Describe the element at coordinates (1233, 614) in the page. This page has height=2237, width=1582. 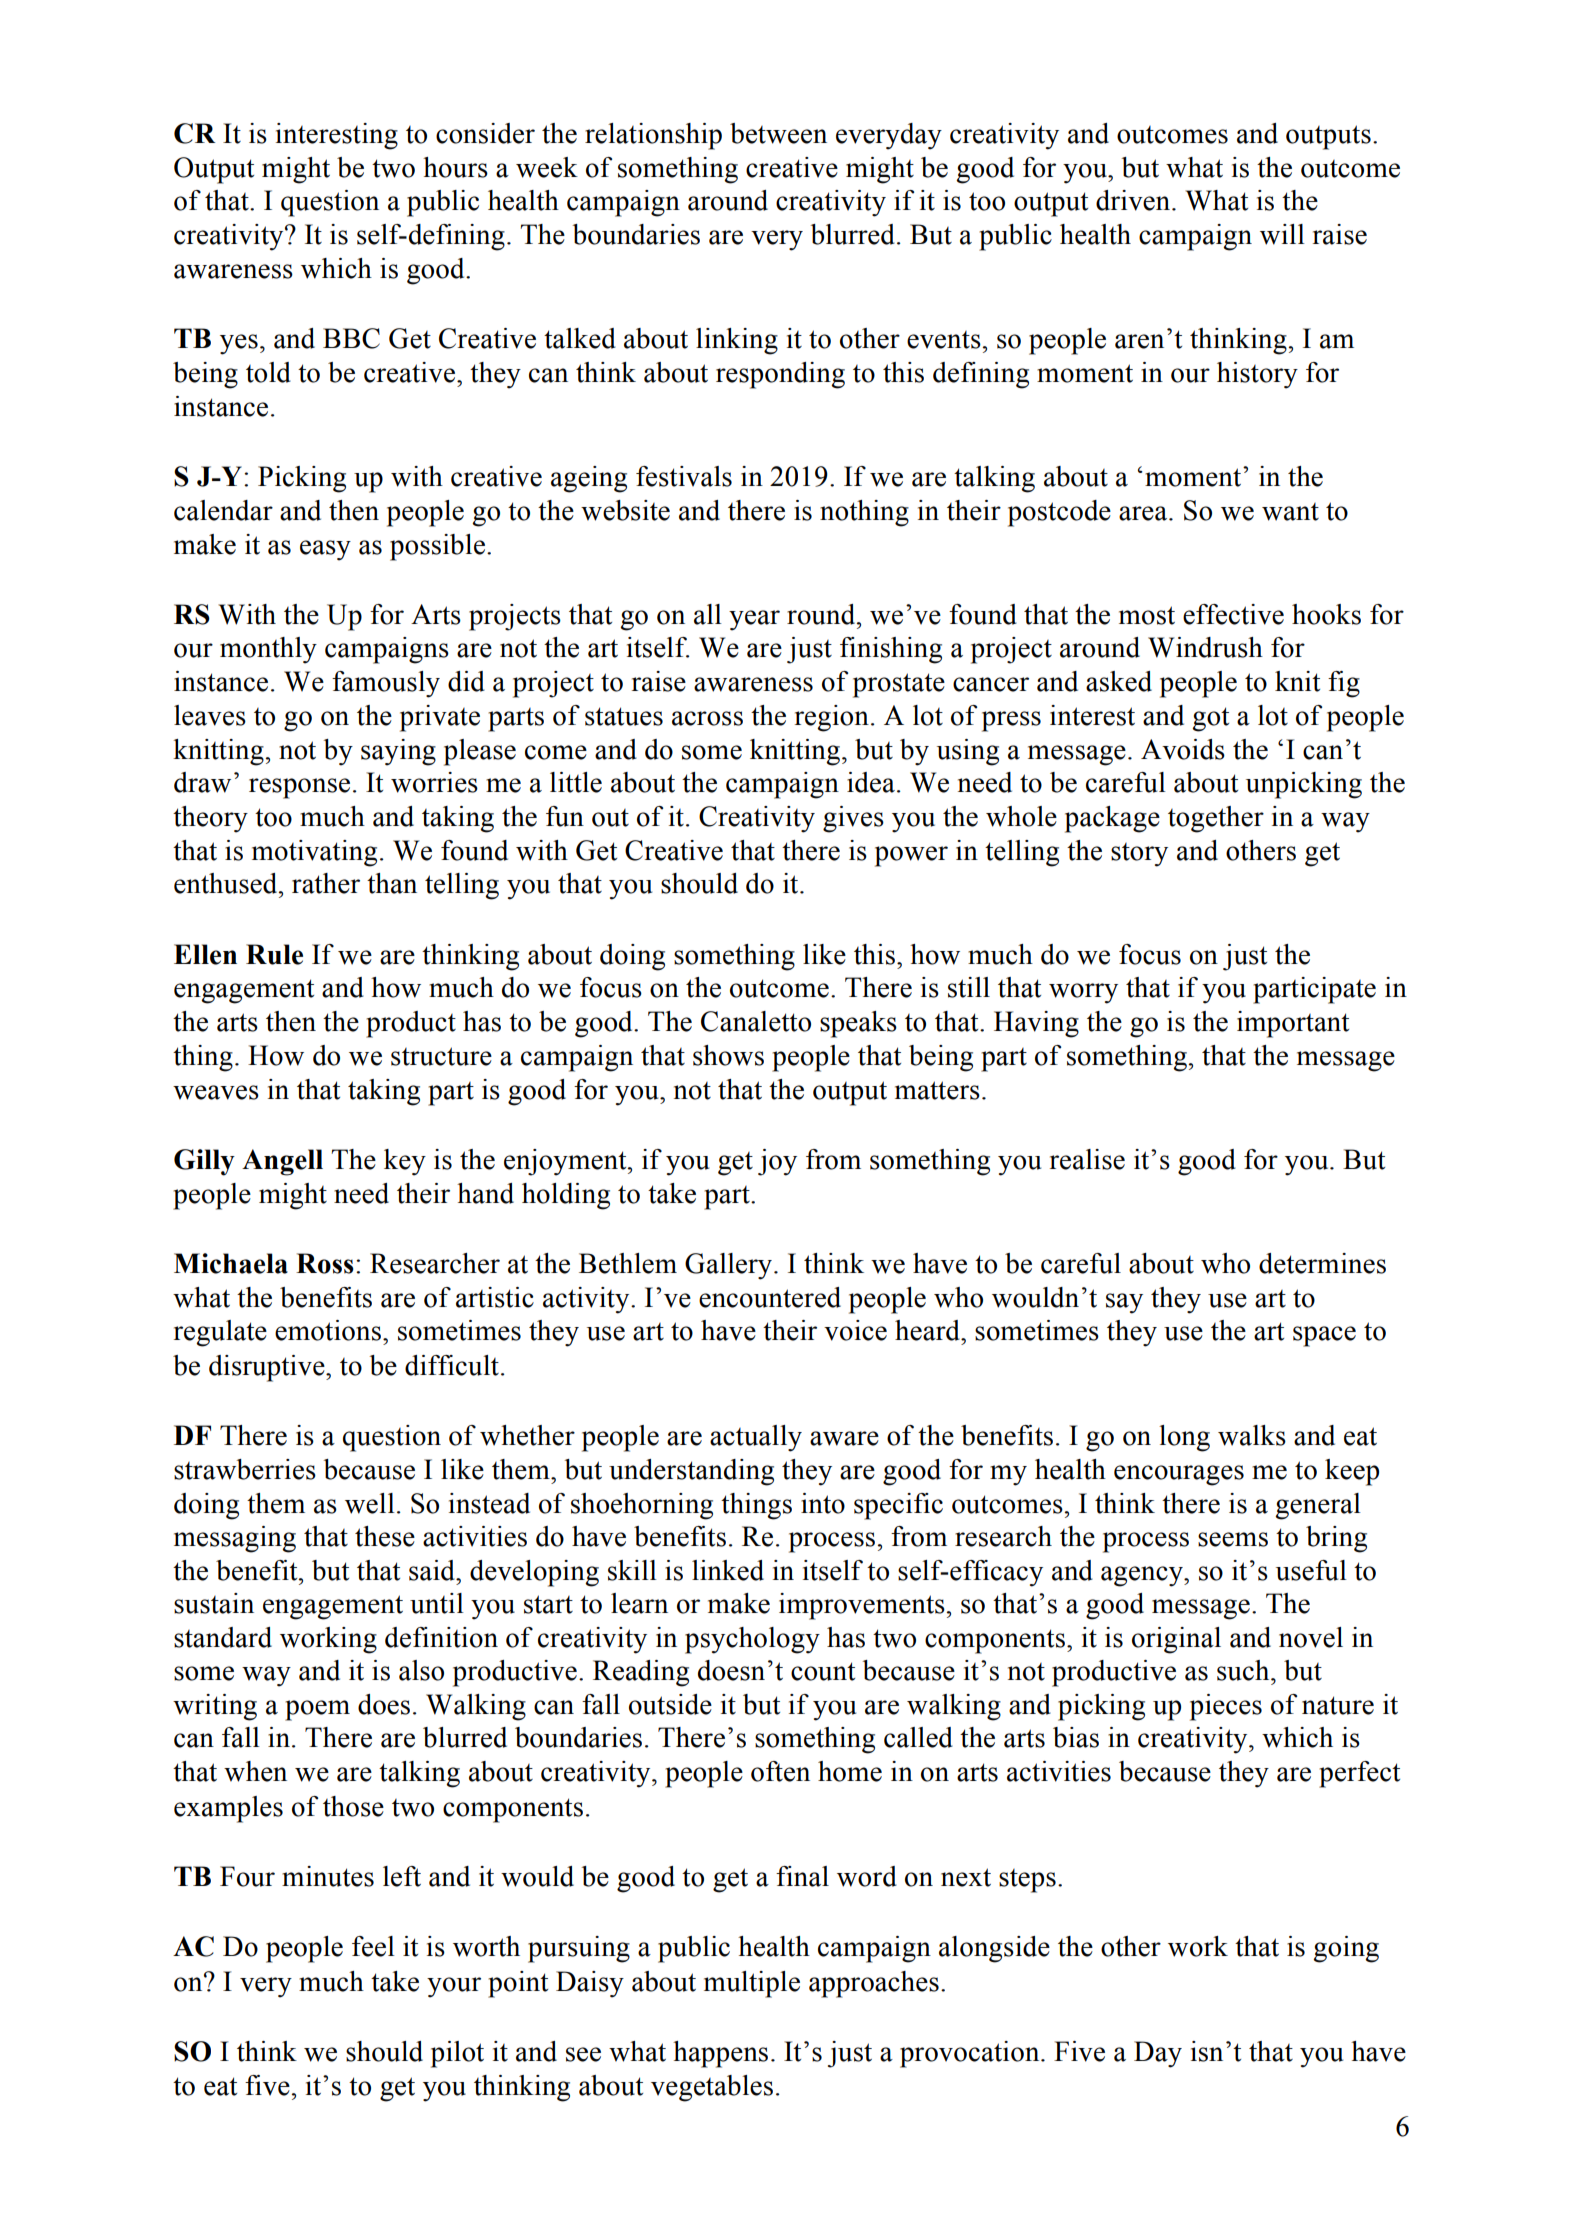
I see `effective` at that location.
